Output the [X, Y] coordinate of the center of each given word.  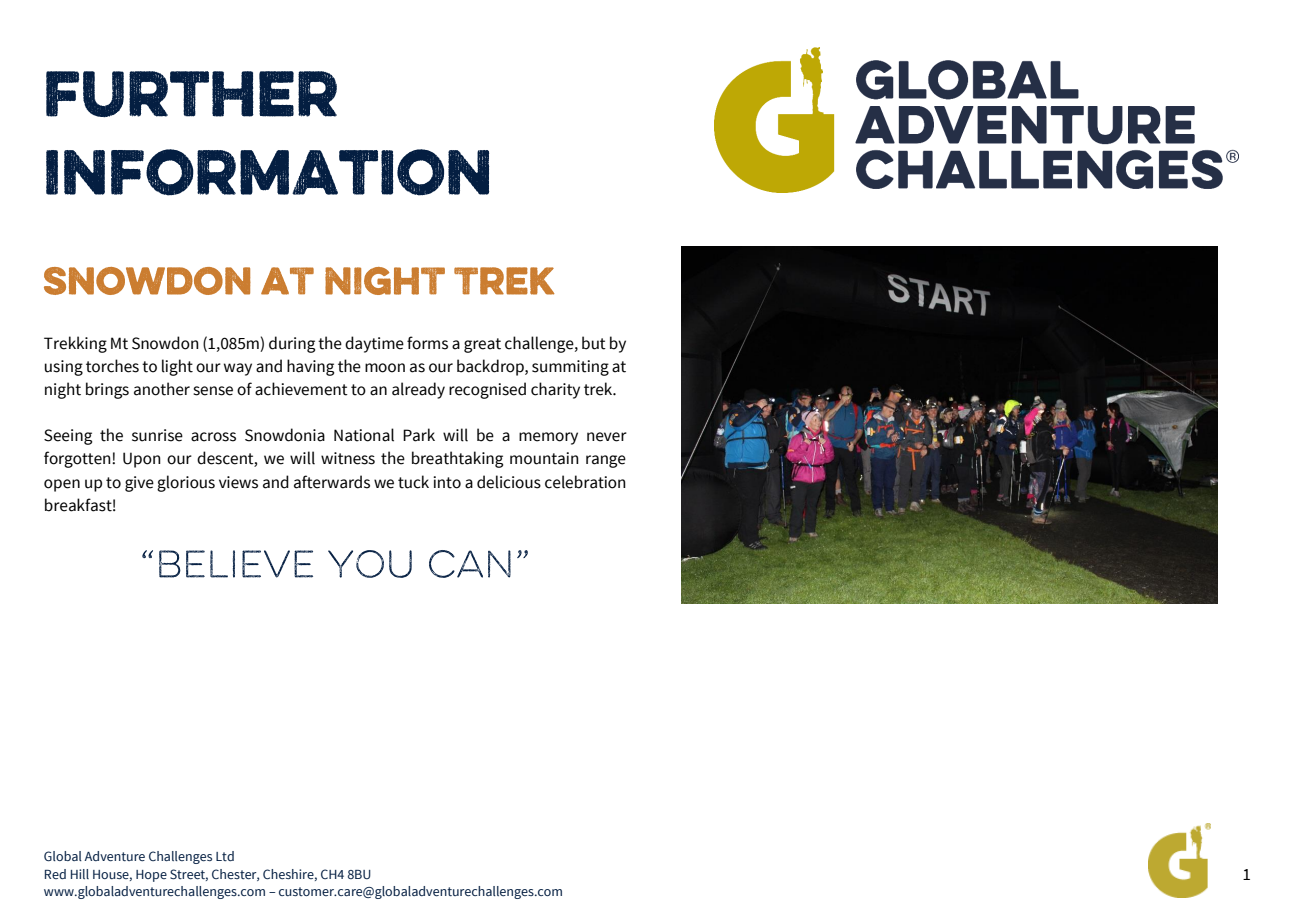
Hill [80, 874]
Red [55, 874]
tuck [413, 482]
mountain [544, 458]
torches [112, 366]
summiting [570, 368]
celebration [585, 482]
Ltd [225, 856]
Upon [142, 460]
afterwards [332, 482]
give [139, 484]
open [62, 485]
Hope [151, 876]
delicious [509, 482]
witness [348, 458]
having [310, 367]
